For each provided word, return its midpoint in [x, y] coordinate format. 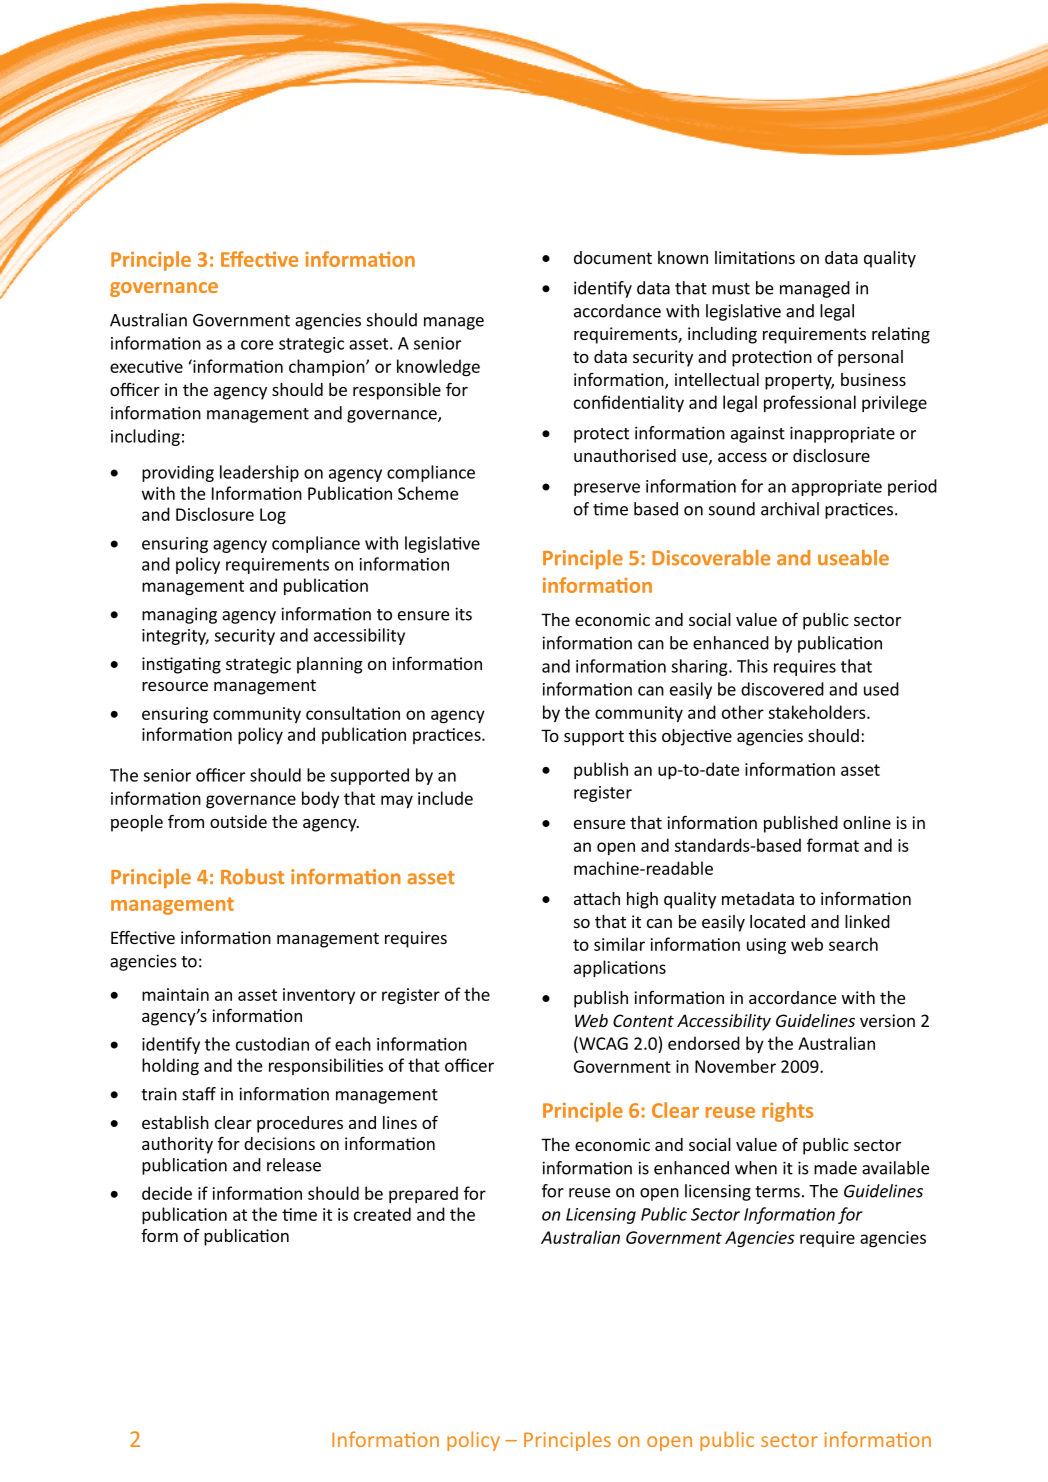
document [613, 257]
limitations [755, 257]
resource [175, 686]
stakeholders [818, 712]
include [445, 798]
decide [167, 1193]
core [257, 345]
